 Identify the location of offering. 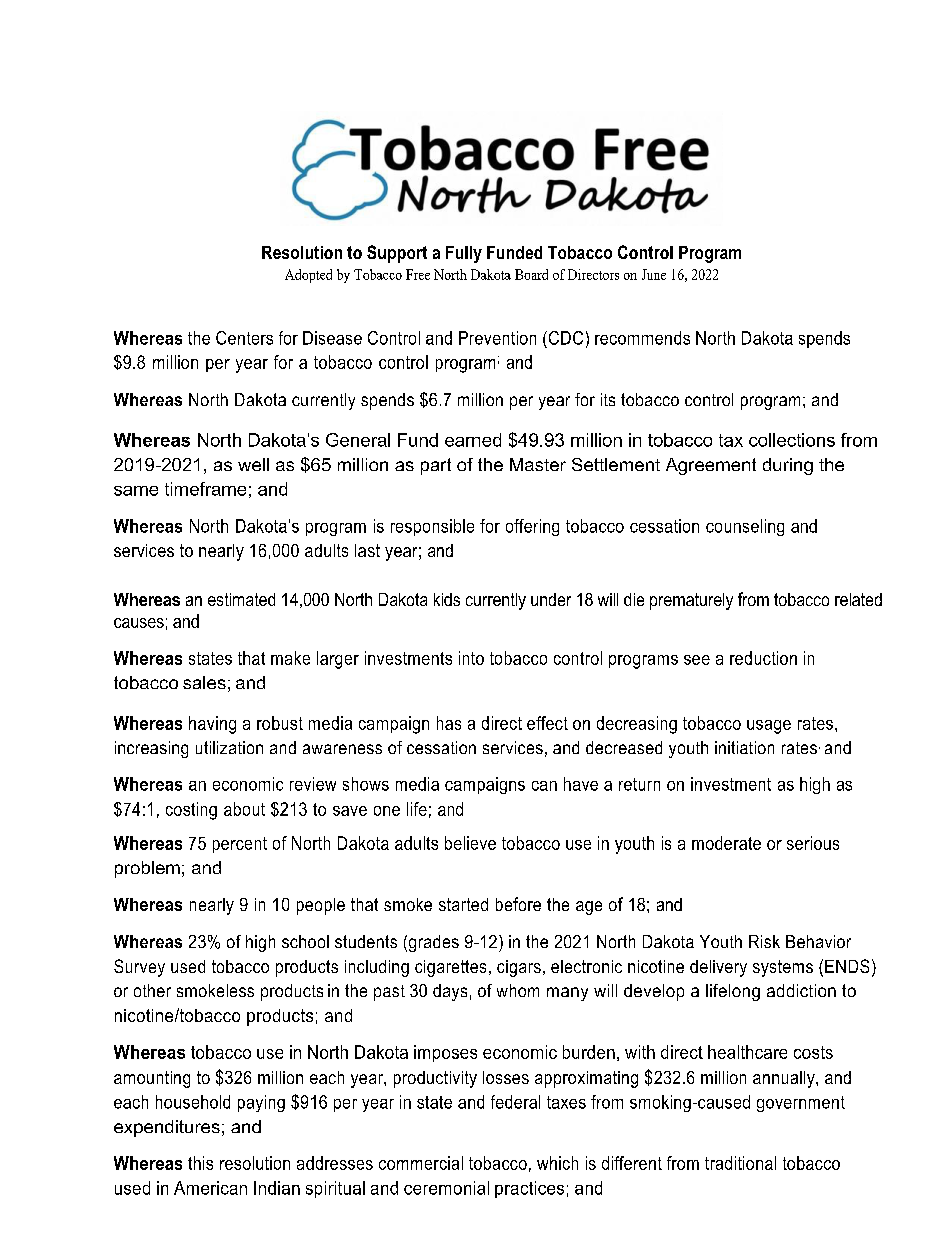
(532, 527).
